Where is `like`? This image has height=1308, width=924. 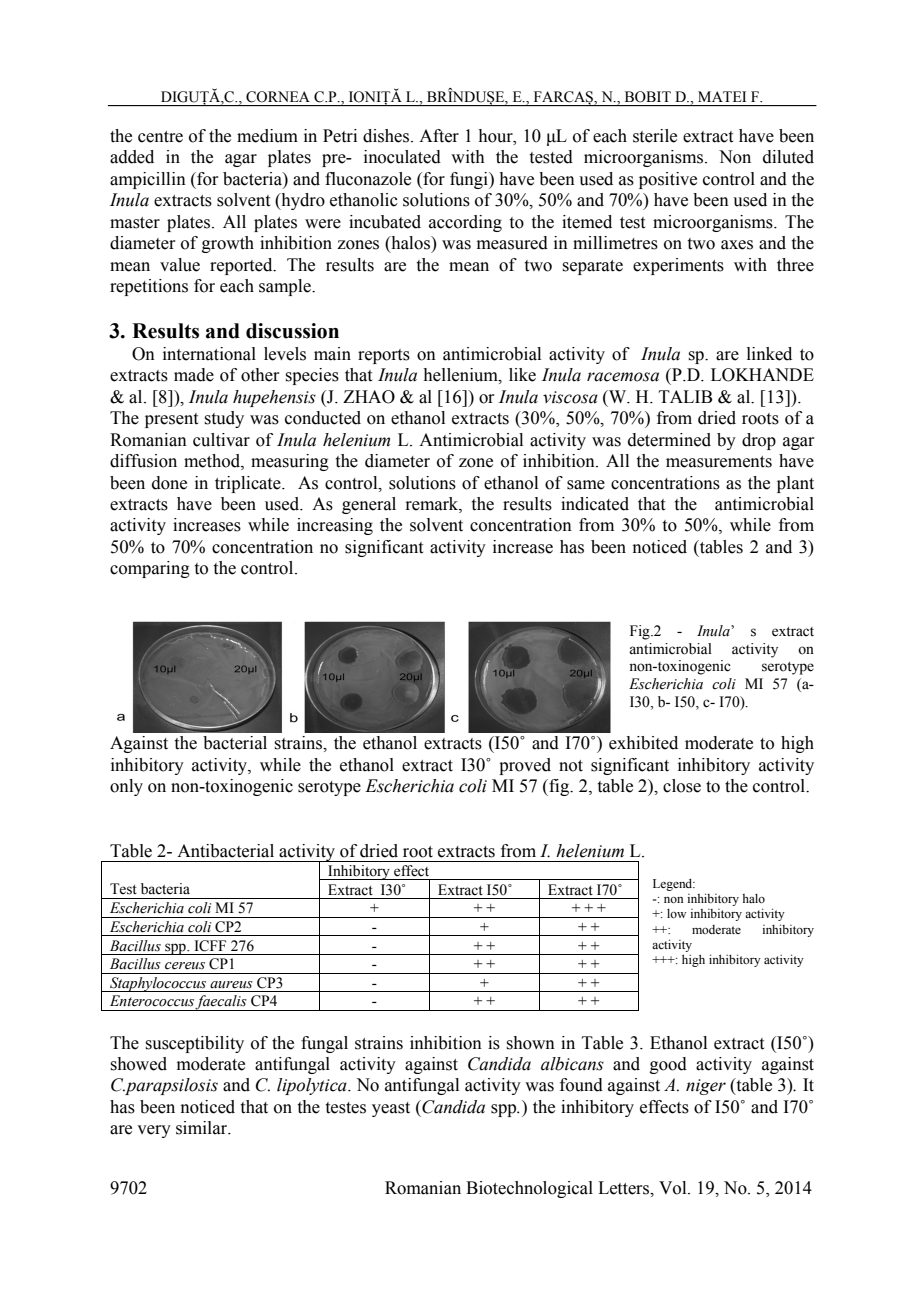 like is located at coordinates (522, 375).
